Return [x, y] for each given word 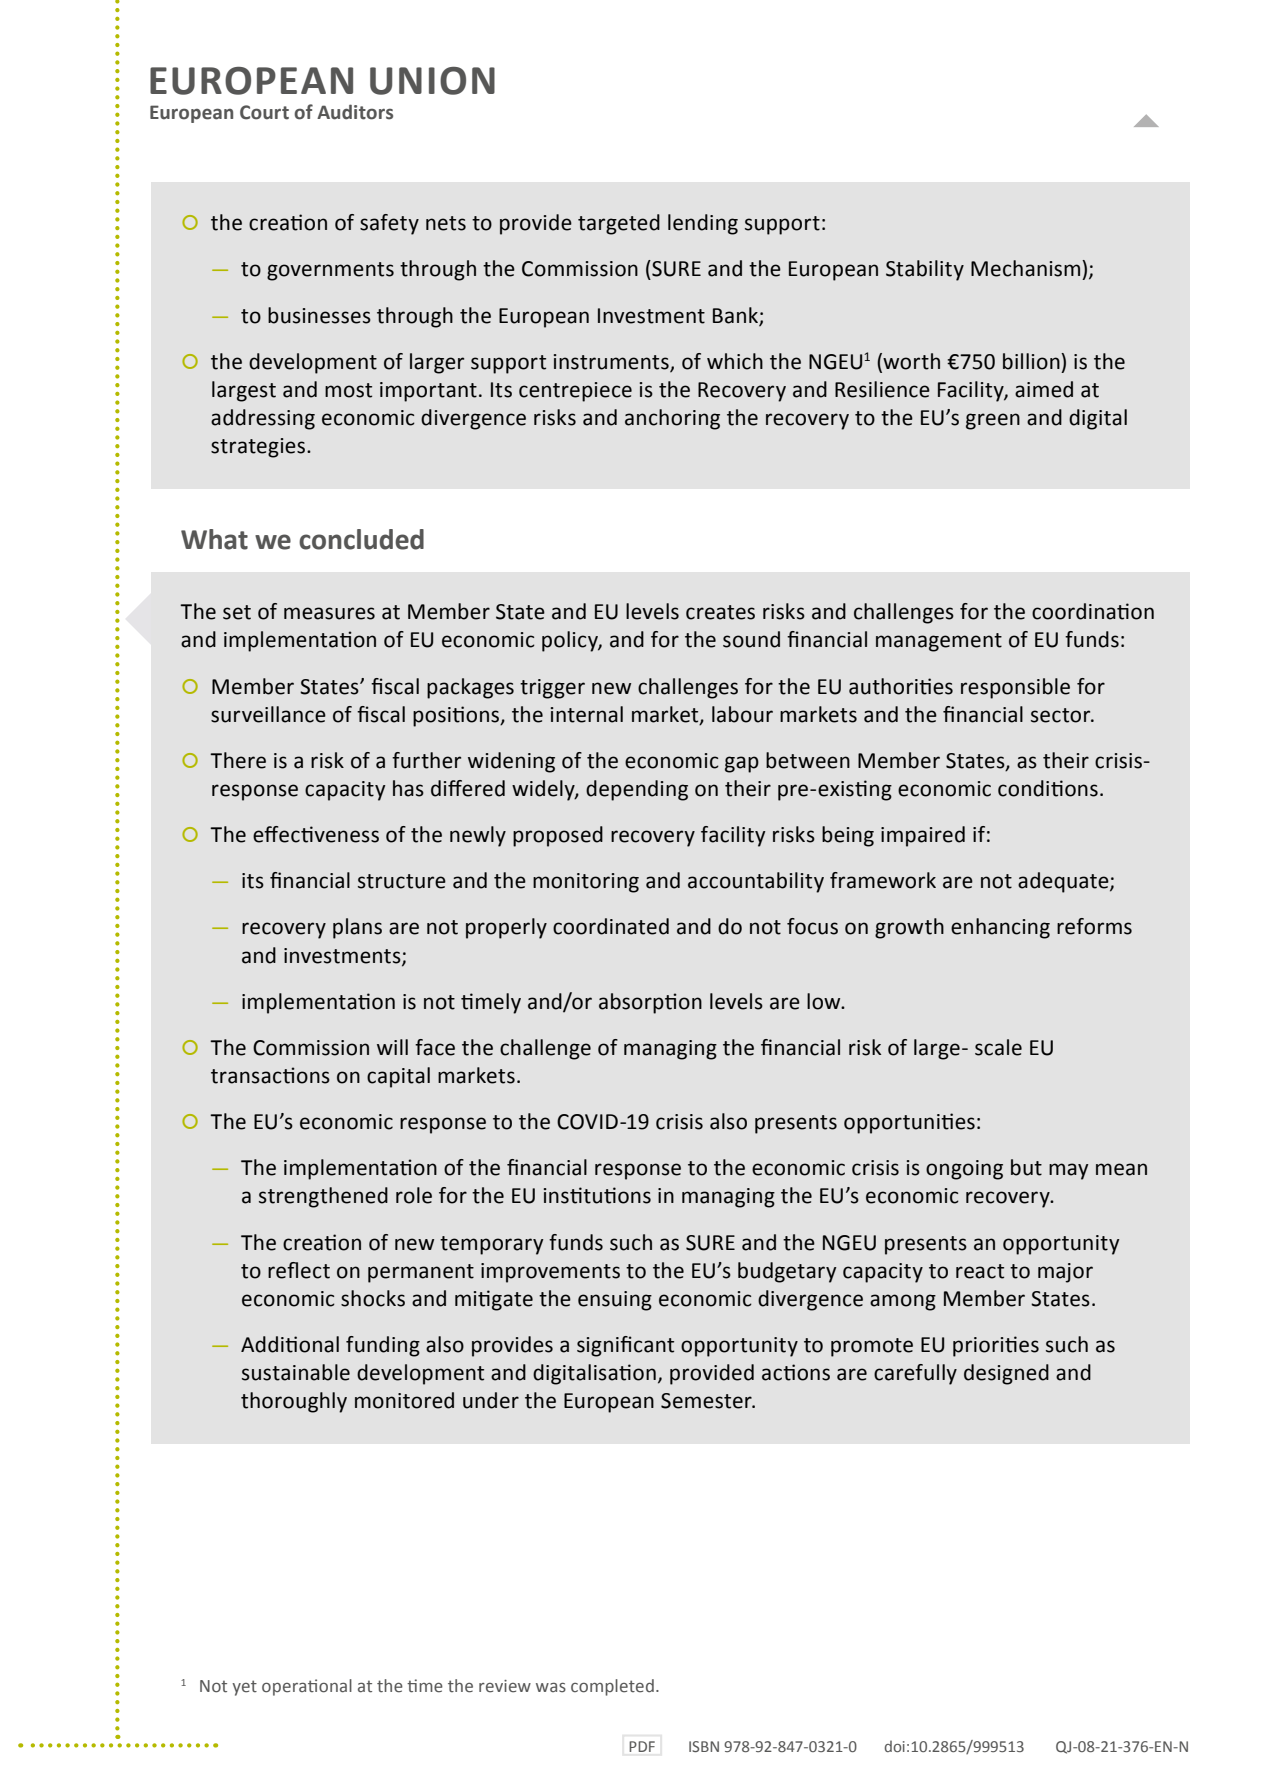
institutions [597, 1195]
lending [703, 224]
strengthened [323, 1197]
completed [612, 1687]
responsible [1015, 688]
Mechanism [1027, 268]
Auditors [355, 112]
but [1026, 1167]
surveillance [268, 714]
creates [720, 612]
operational [307, 1687]
